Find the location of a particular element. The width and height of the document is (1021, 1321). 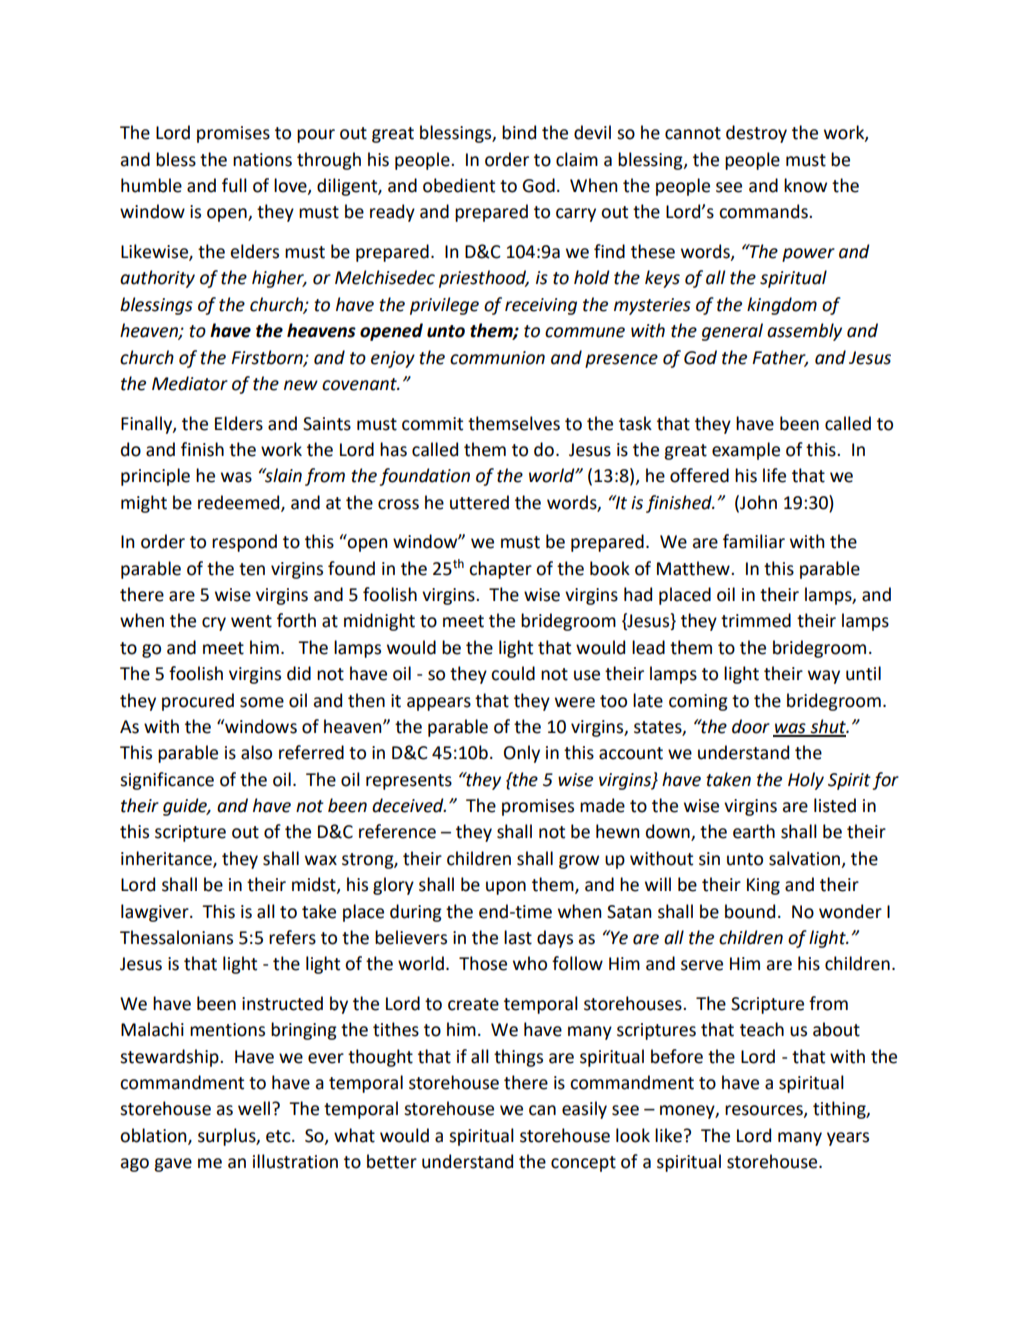

example is located at coordinates (746, 451).
